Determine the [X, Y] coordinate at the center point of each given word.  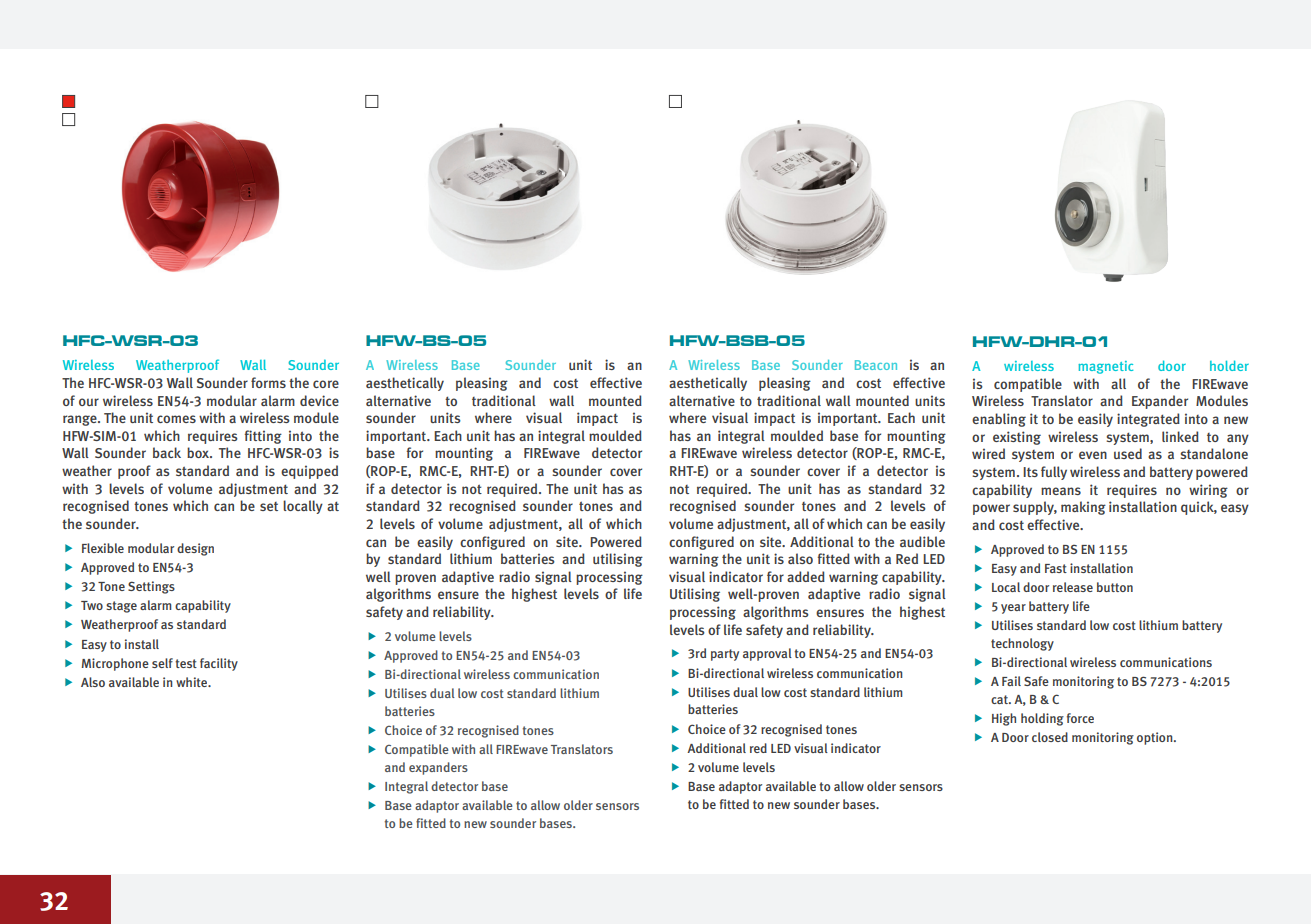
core [326, 384]
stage [121, 607]
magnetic [1105, 367]
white [193, 682]
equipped [309, 472]
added [806, 576]
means [1061, 491]
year [1013, 609]
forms [268, 382]
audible [922, 541]
